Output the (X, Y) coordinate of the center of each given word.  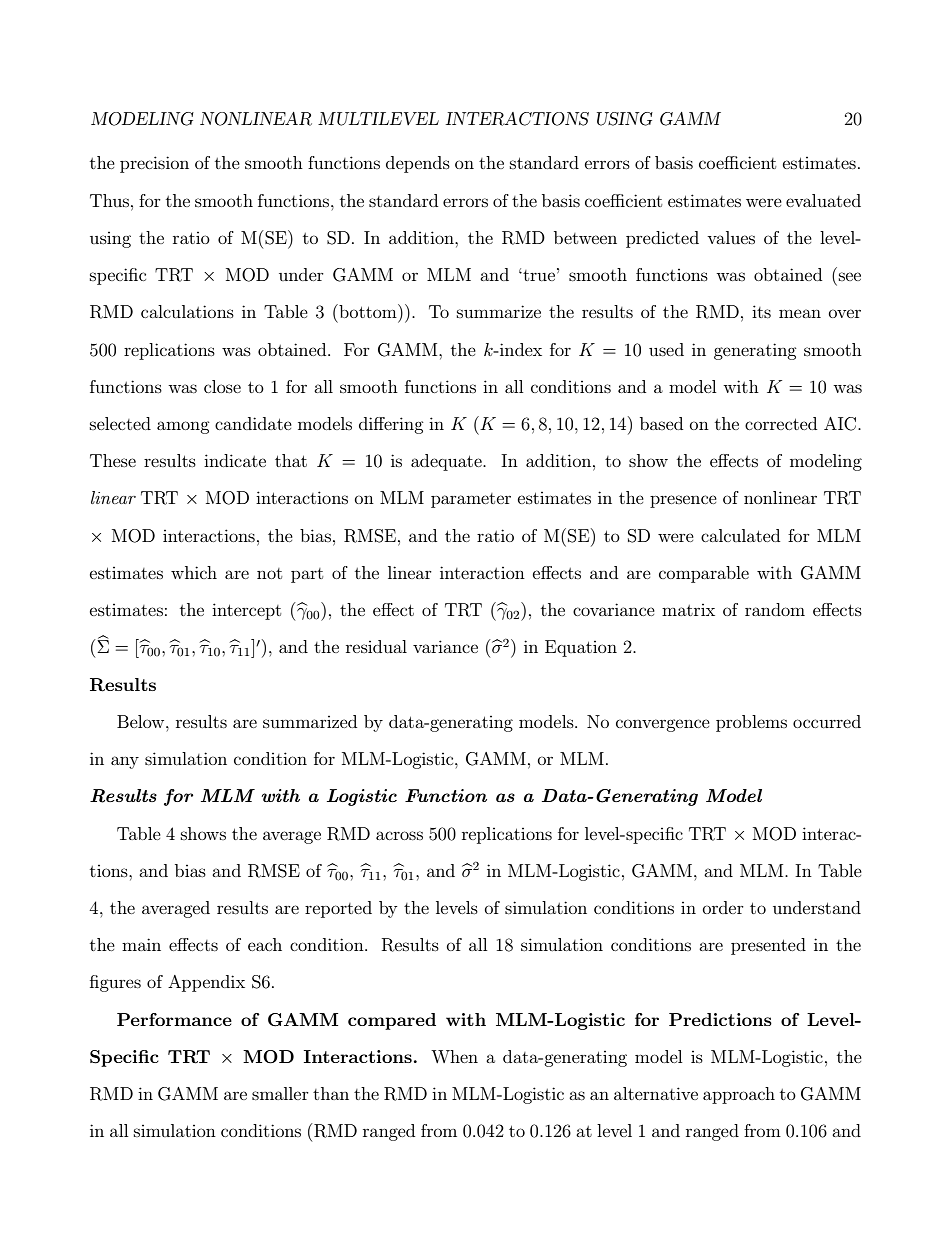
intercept (246, 611)
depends (418, 164)
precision (154, 164)
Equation (581, 648)
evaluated (823, 200)
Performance (174, 1019)
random (775, 609)
